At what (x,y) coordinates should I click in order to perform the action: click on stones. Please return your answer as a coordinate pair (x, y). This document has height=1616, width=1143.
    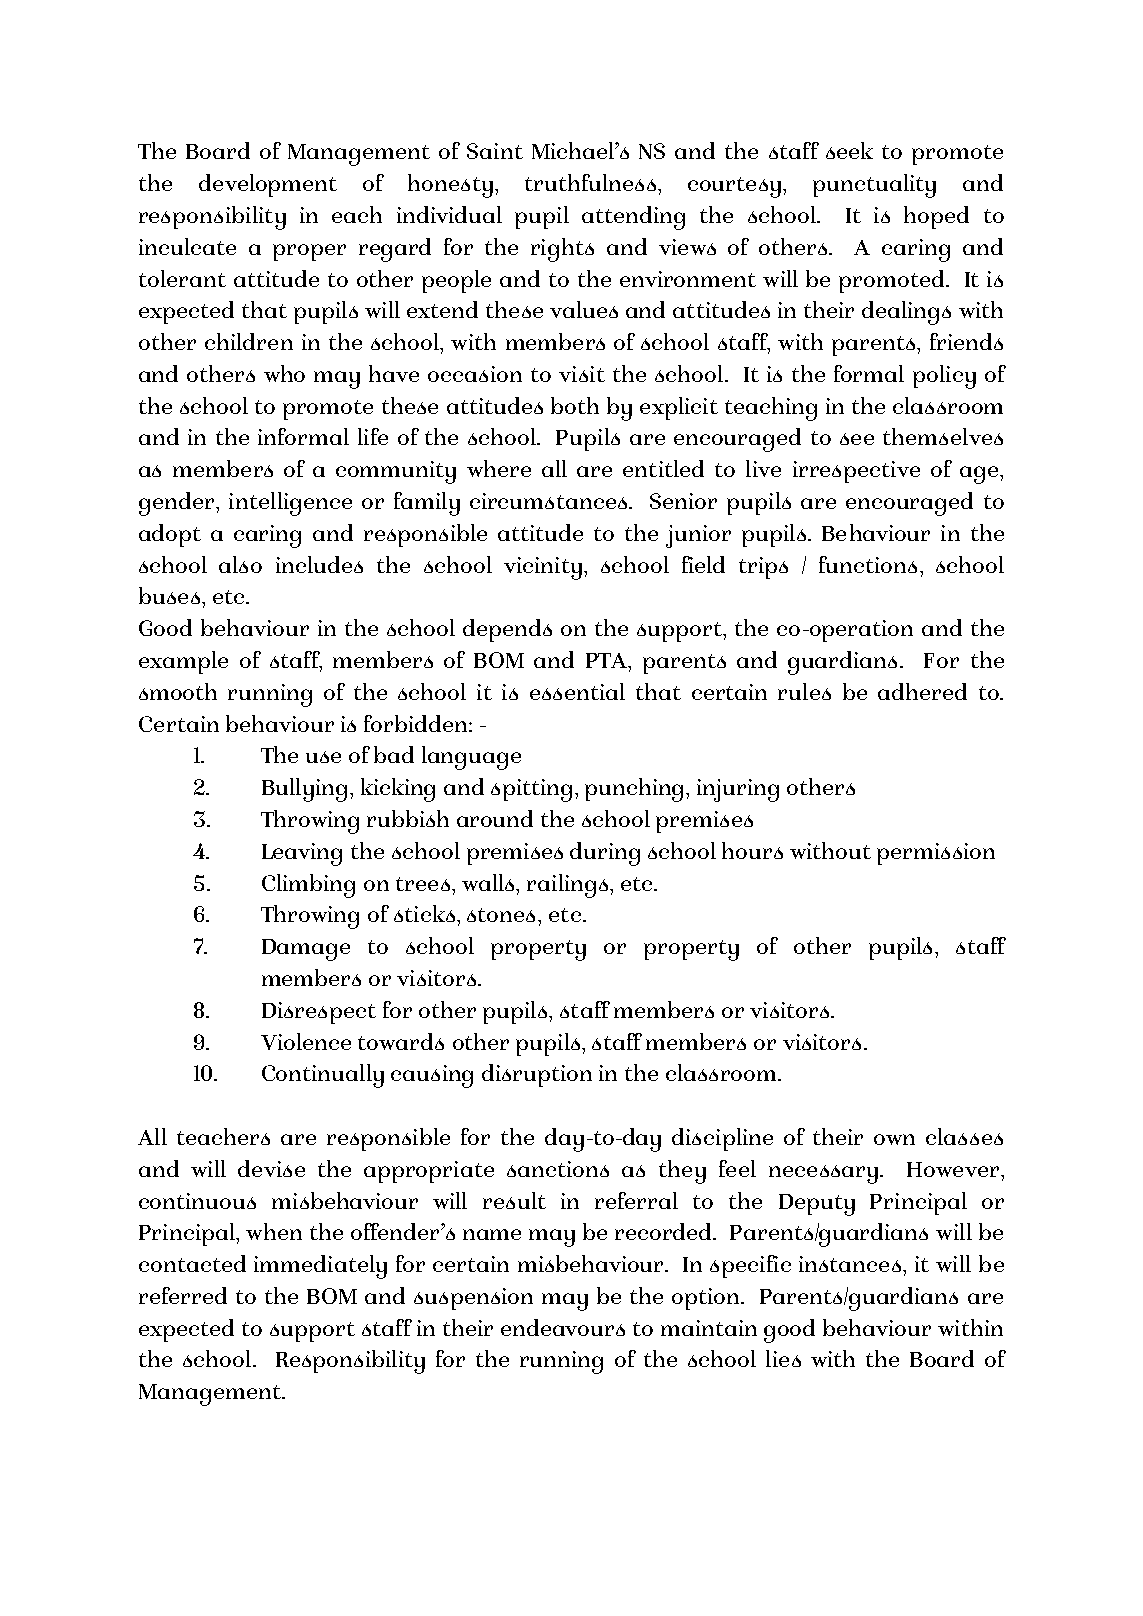
    Looking at the image, I should click on (503, 915).
